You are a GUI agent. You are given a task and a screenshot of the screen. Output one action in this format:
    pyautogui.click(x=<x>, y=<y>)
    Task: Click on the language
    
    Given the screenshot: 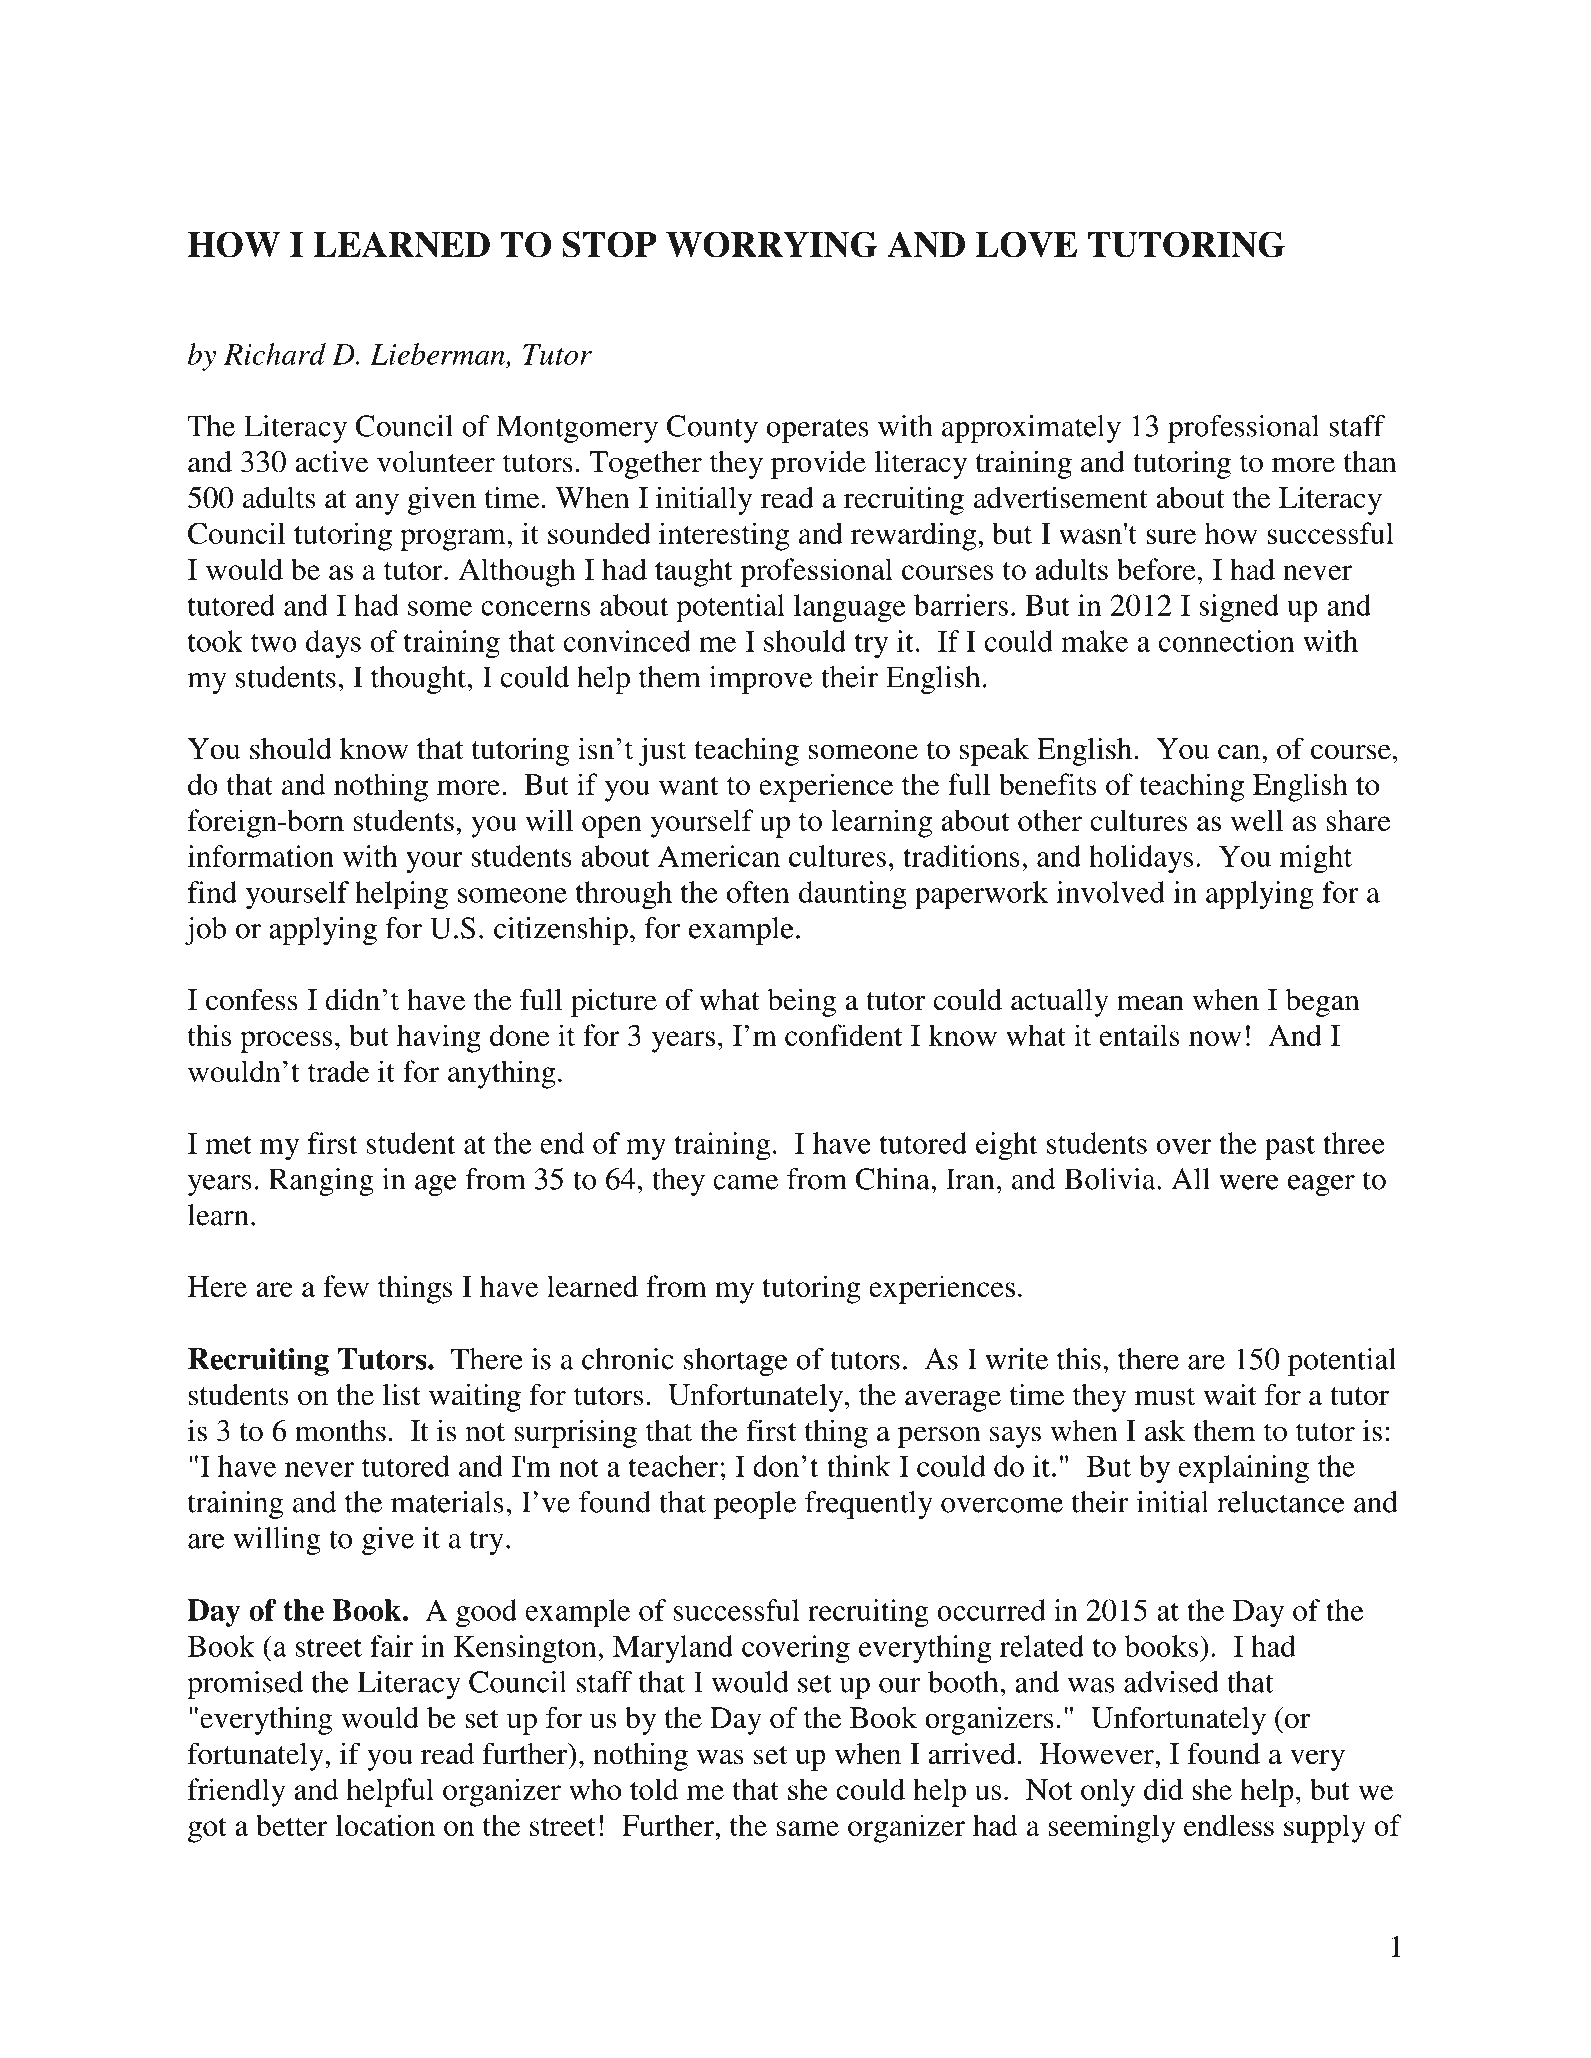 What is the action you would take?
    pyautogui.click(x=850, y=608)
